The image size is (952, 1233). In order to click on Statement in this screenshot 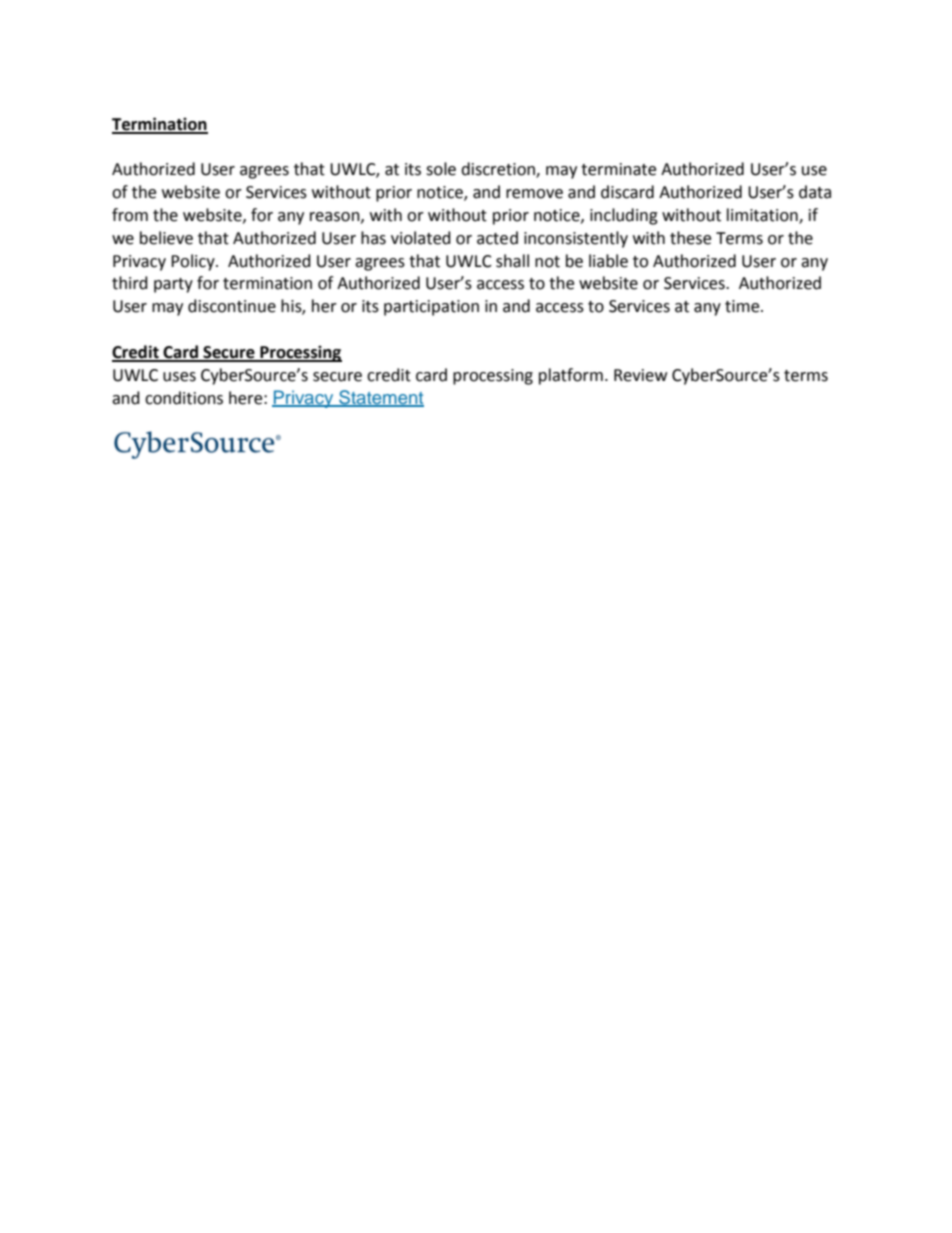, I will do `click(380, 398)`.
